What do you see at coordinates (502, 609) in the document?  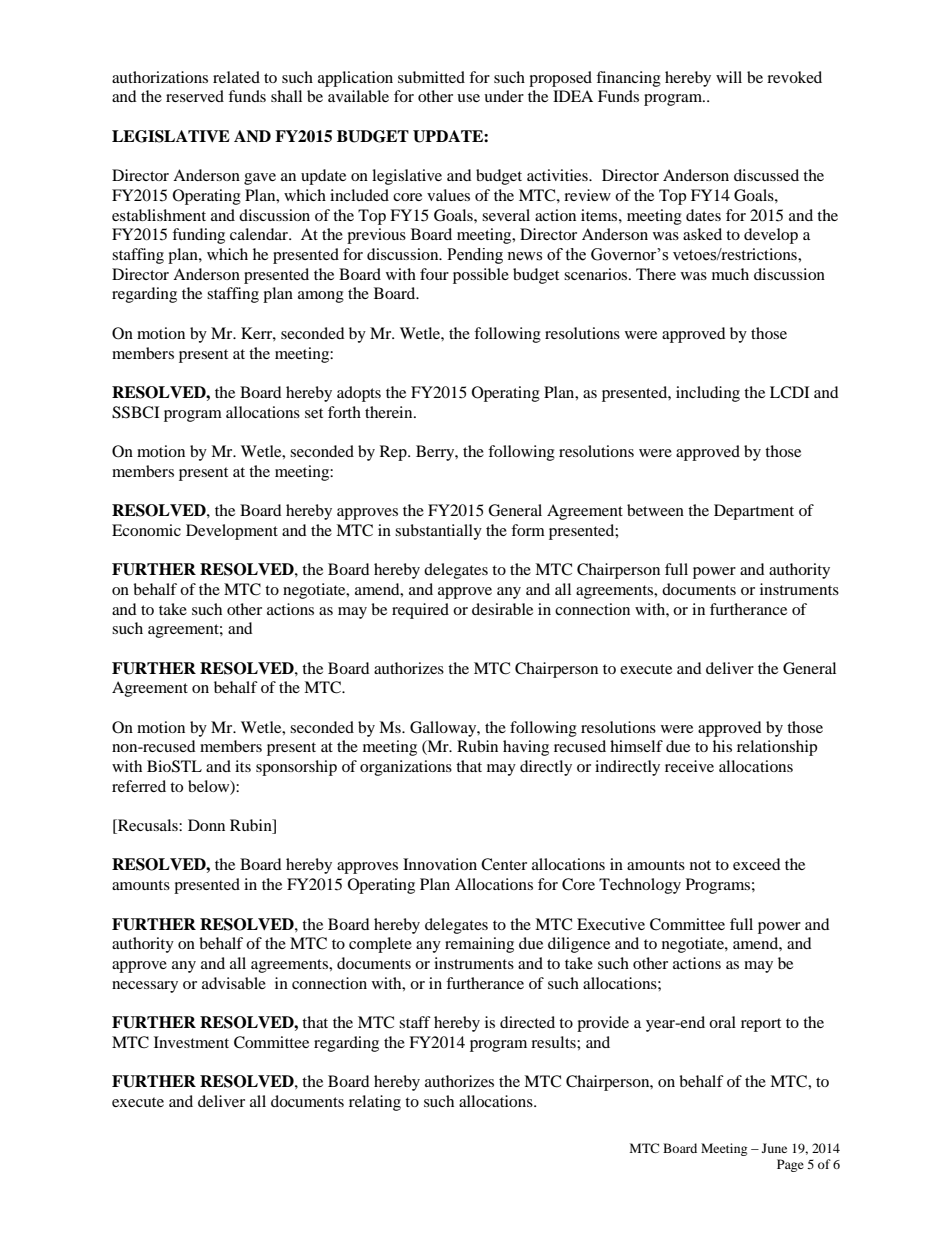 I see `desirable` at bounding box center [502, 609].
